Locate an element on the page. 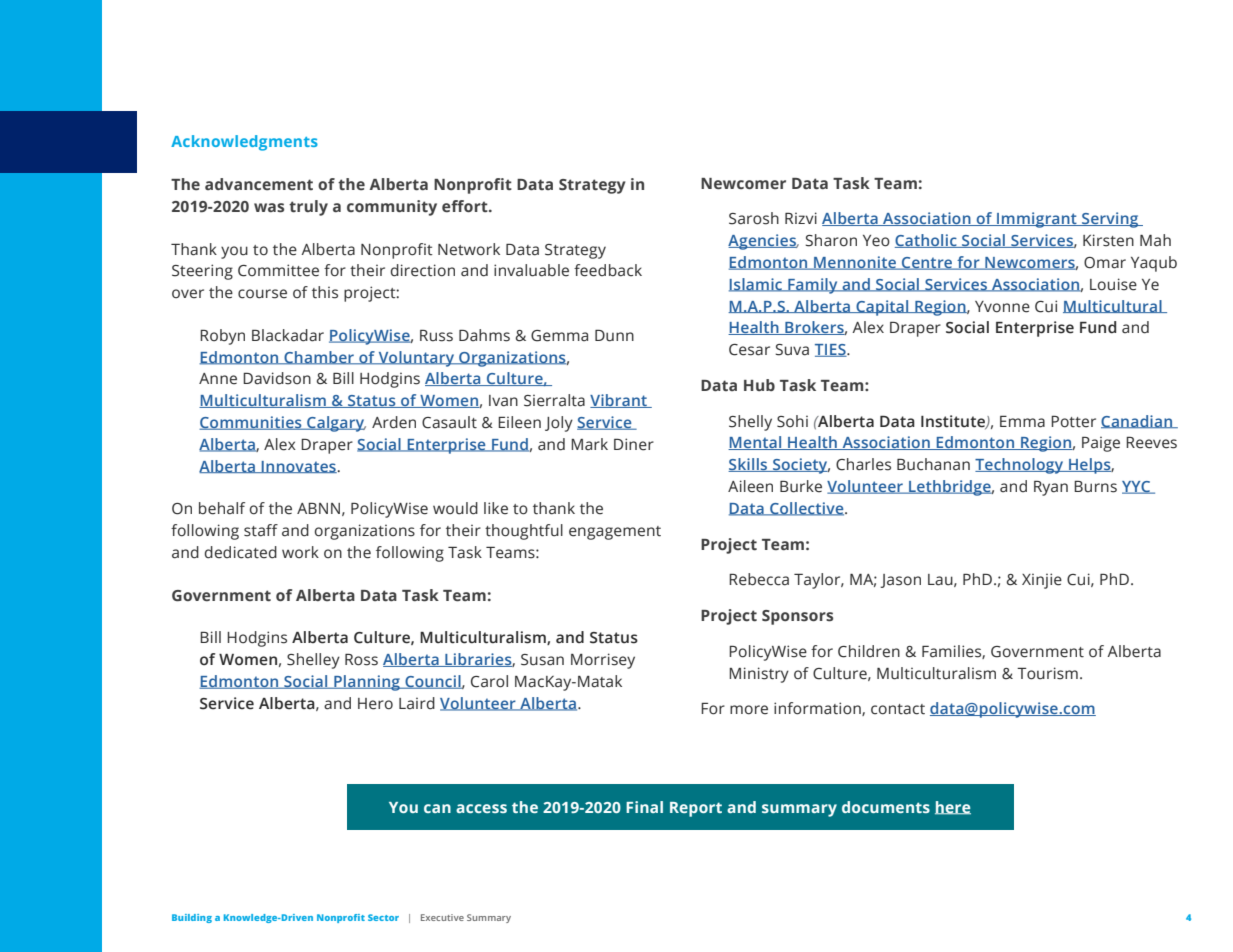  engagement is located at coordinates (615, 533).
